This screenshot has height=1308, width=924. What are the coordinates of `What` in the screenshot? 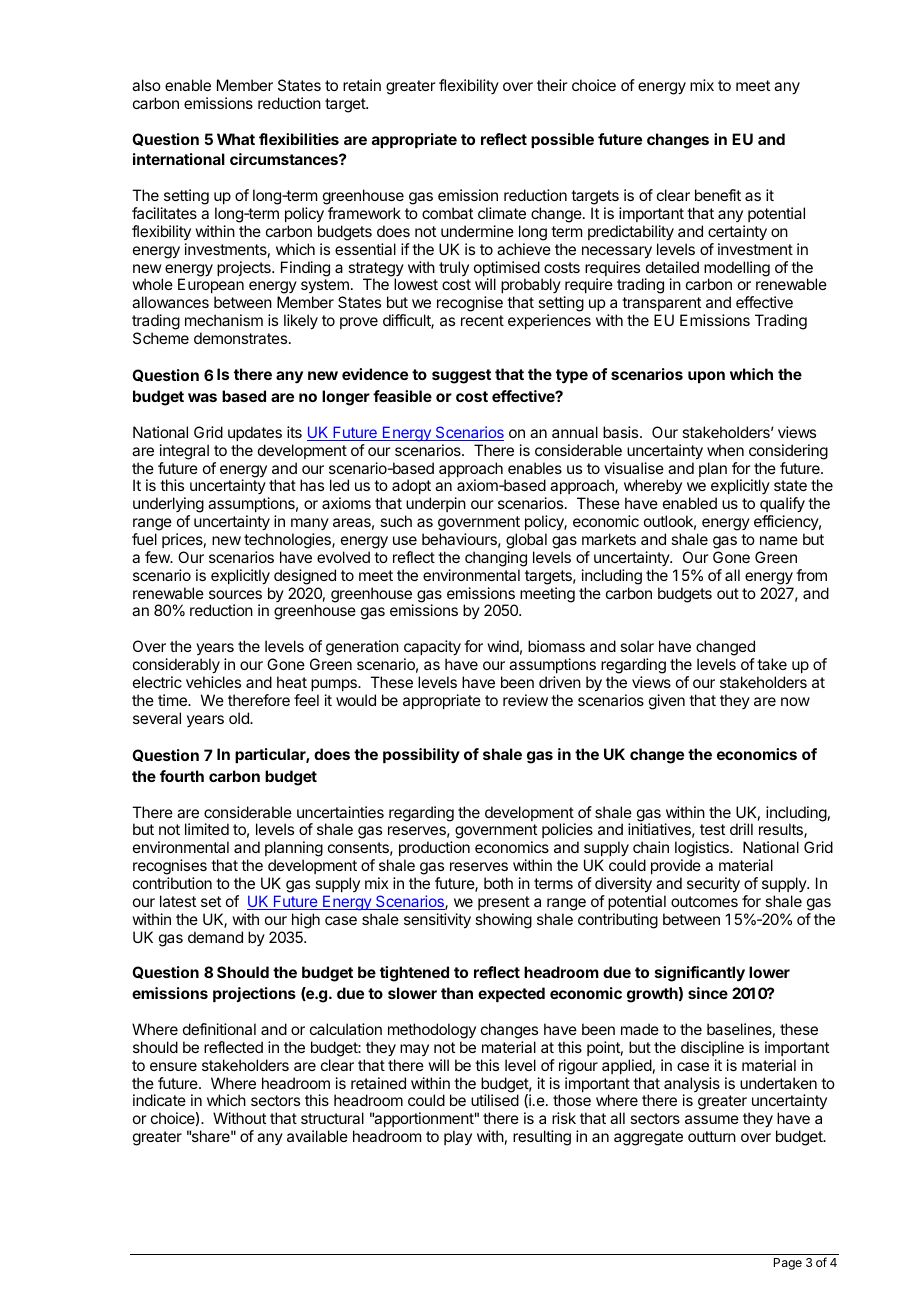 It's located at (236, 139).
